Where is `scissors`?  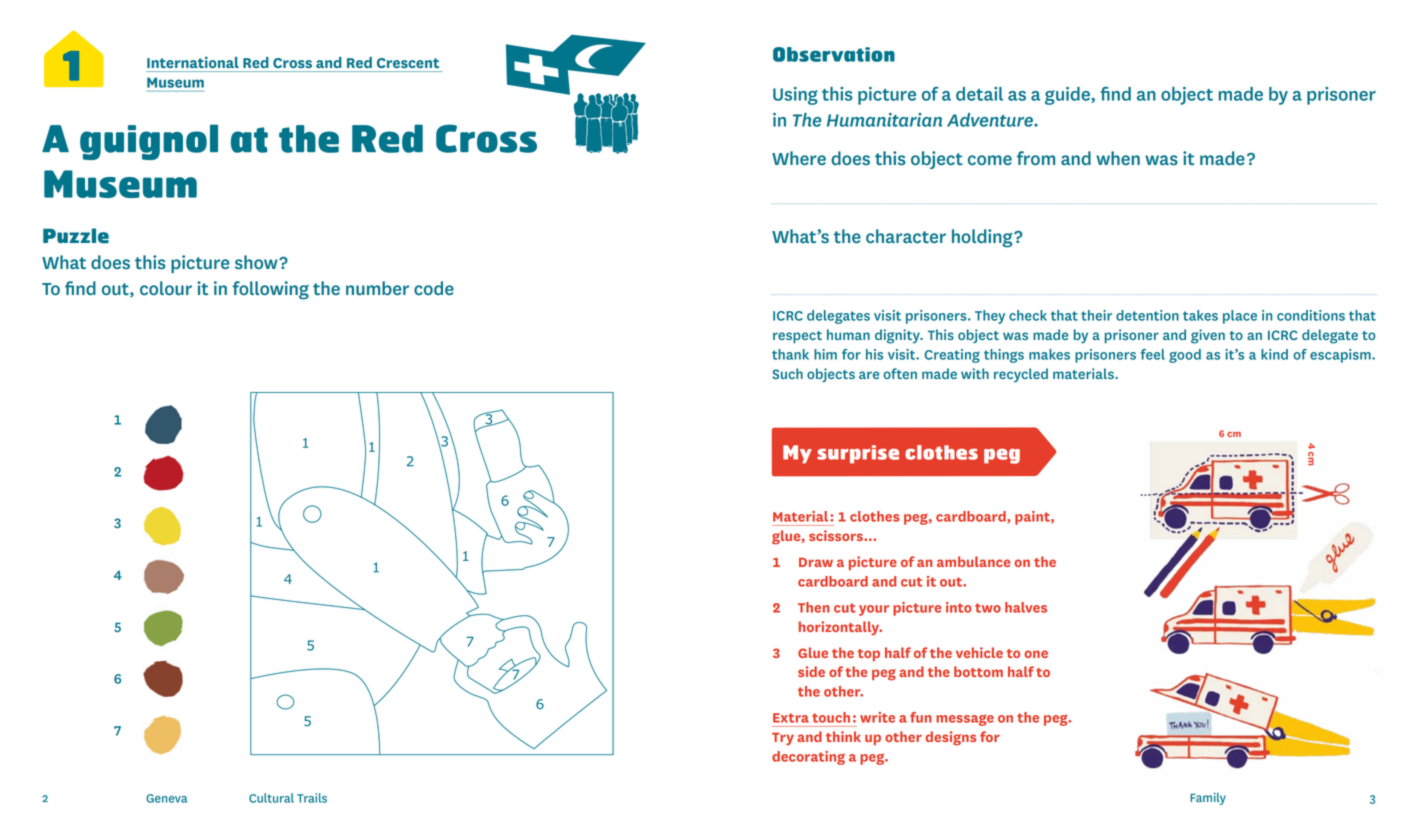 scissors is located at coordinates (837, 535).
